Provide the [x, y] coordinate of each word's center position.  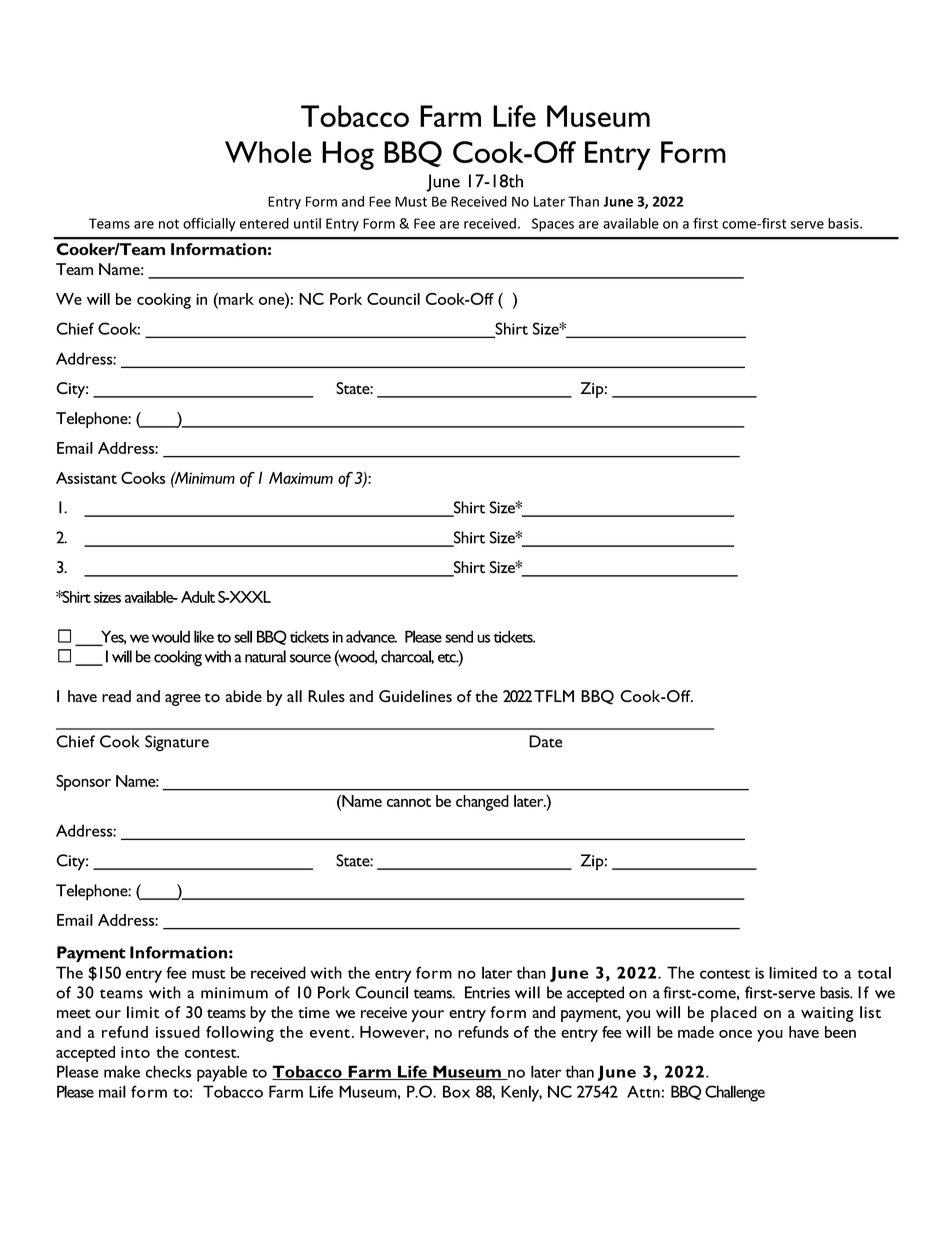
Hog [348, 155]
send [459, 636]
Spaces [553, 225]
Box [456, 1091]
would [171, 636]
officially [209, 225]
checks [169, 1071]
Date [545, 741]
